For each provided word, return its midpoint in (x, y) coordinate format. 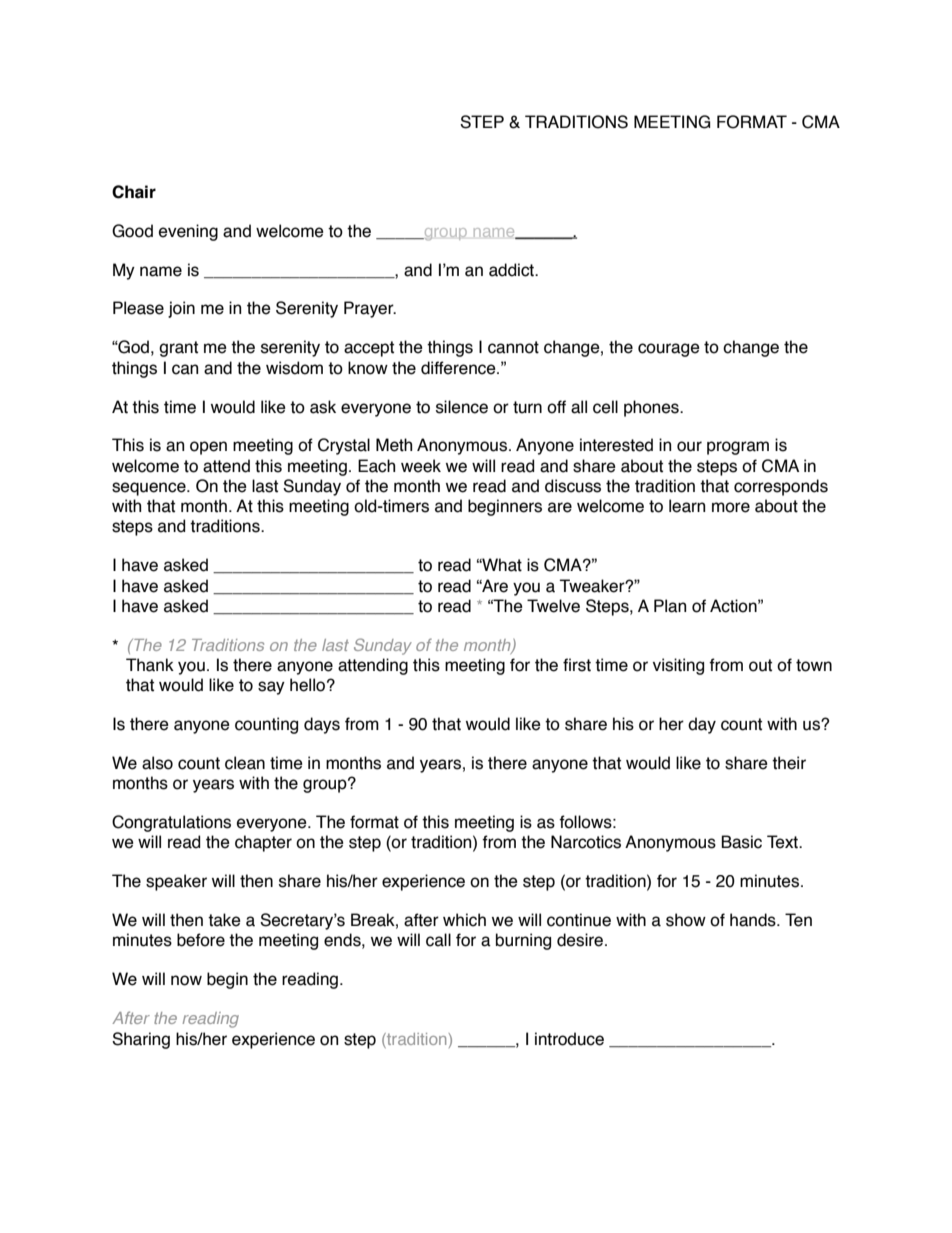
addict (512, 270)
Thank (150, 665)
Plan (670, 606)
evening (188, 232)
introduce (569, 1039)
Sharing (141, 1040)
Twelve (553, 606)
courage (669, 350)
